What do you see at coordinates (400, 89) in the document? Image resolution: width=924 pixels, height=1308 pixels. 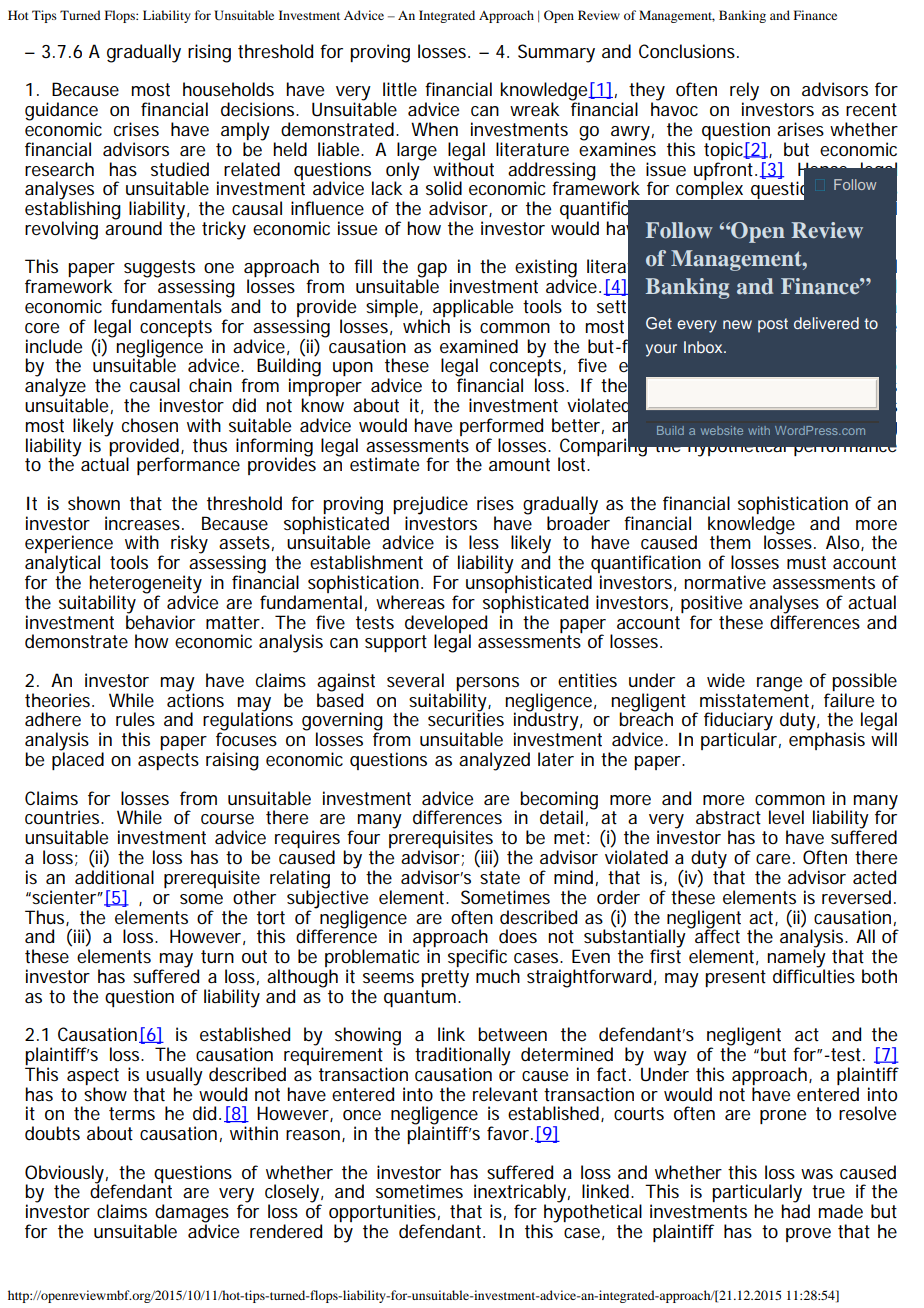 I see `little` at bounding box center [400, 89].
